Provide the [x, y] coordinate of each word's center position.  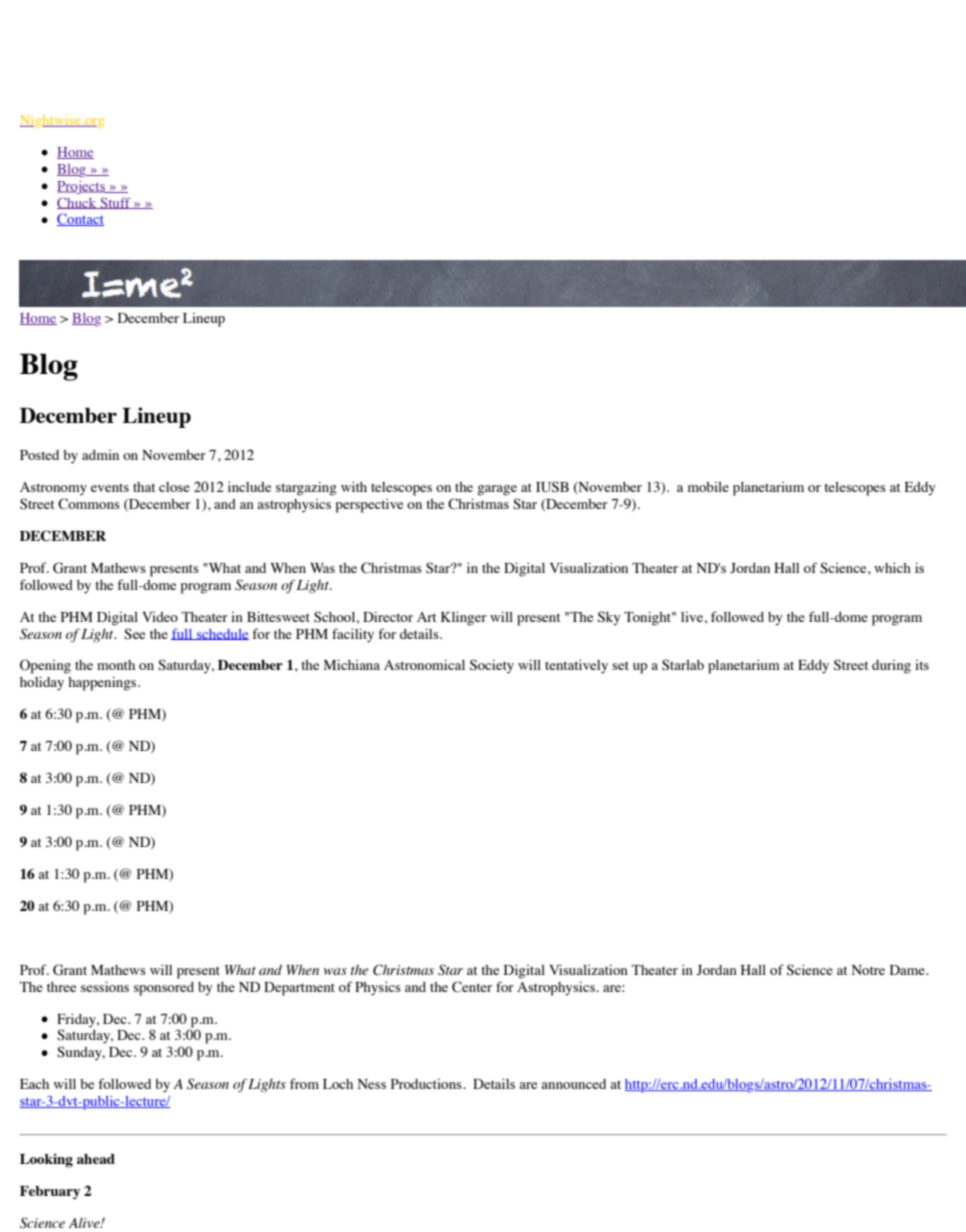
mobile [708, 487]
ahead [96, 1159]
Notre [868, 970]
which [892, 567]
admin [100, 455]
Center [472, 987]
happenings [103, 683]
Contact [80, 219]
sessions [105, 986]
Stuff [115, 203]
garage [497, 490]
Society [492, 666]
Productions [427, 1084]
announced [573, 1084]
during [891, 667]
